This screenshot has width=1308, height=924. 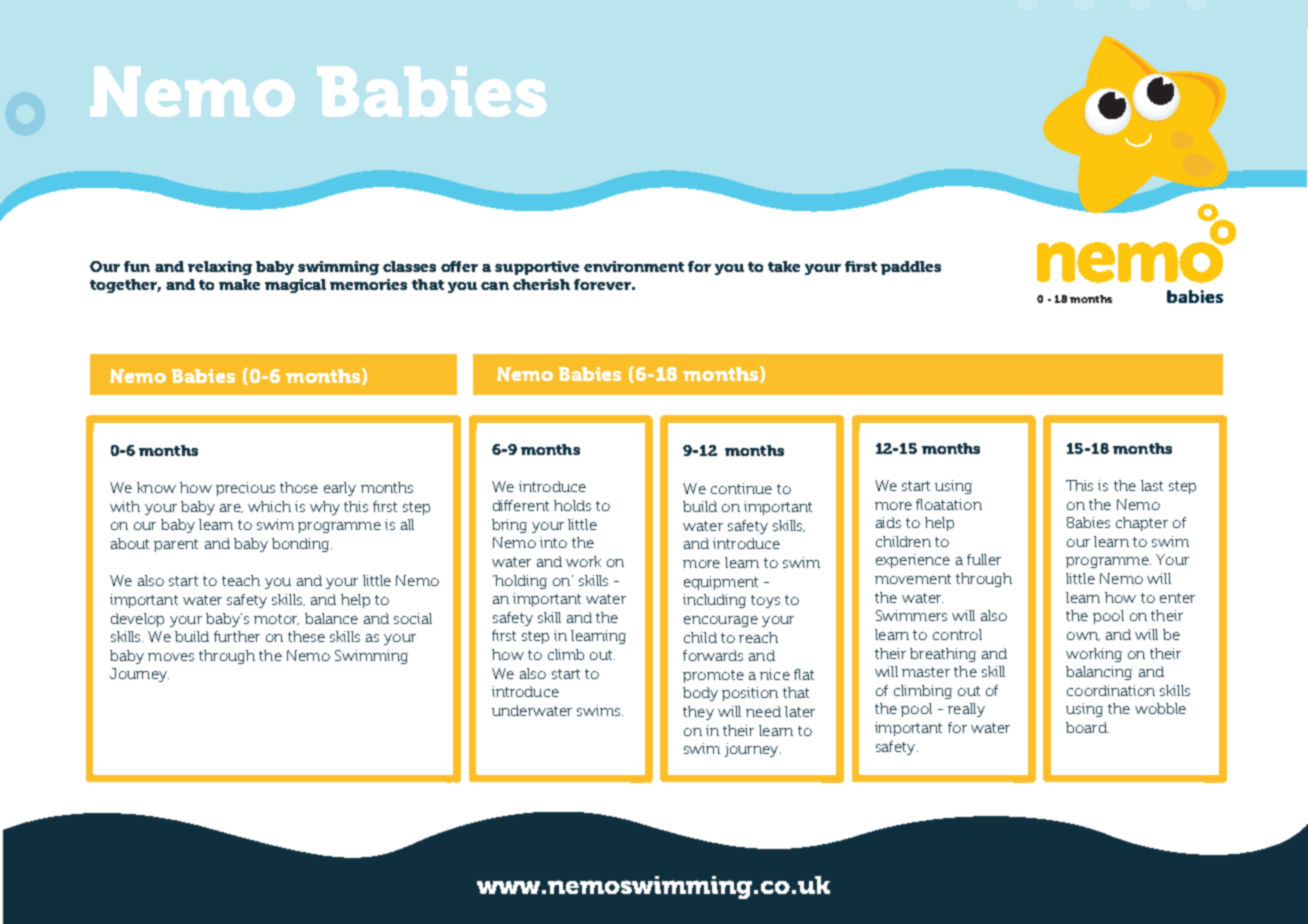 I want to click on environment, so click(x=634, y=266).
